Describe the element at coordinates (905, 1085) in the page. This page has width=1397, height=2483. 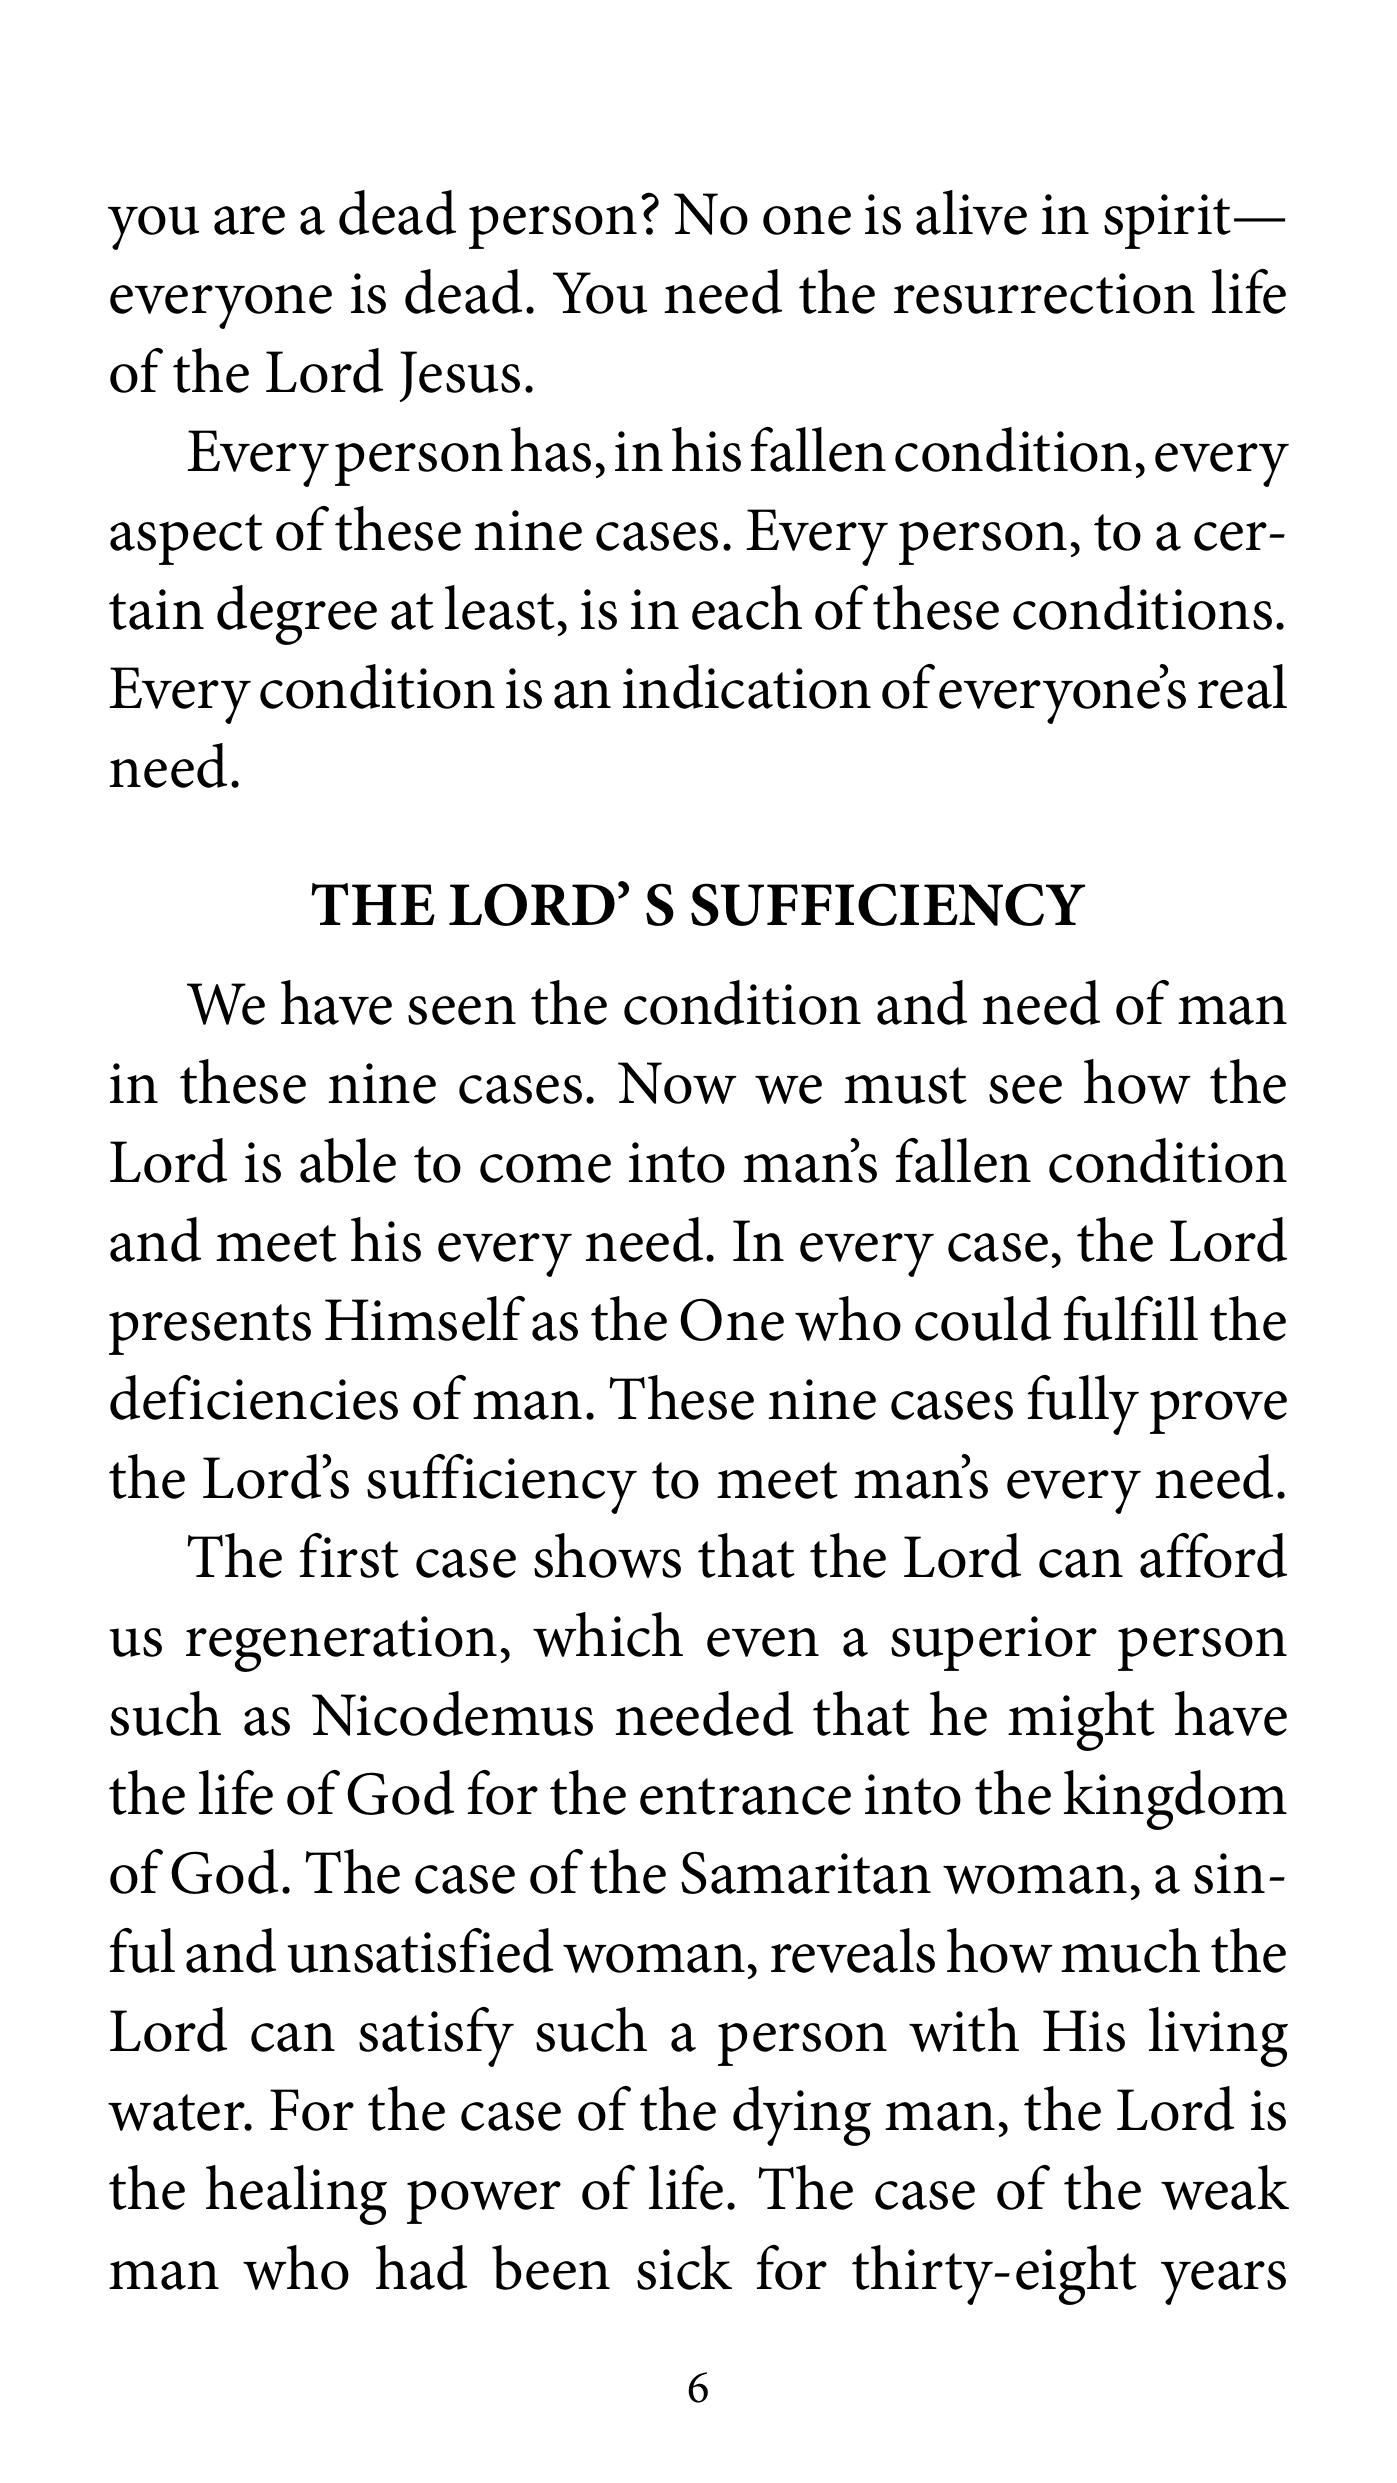
I see `must` at that location.
